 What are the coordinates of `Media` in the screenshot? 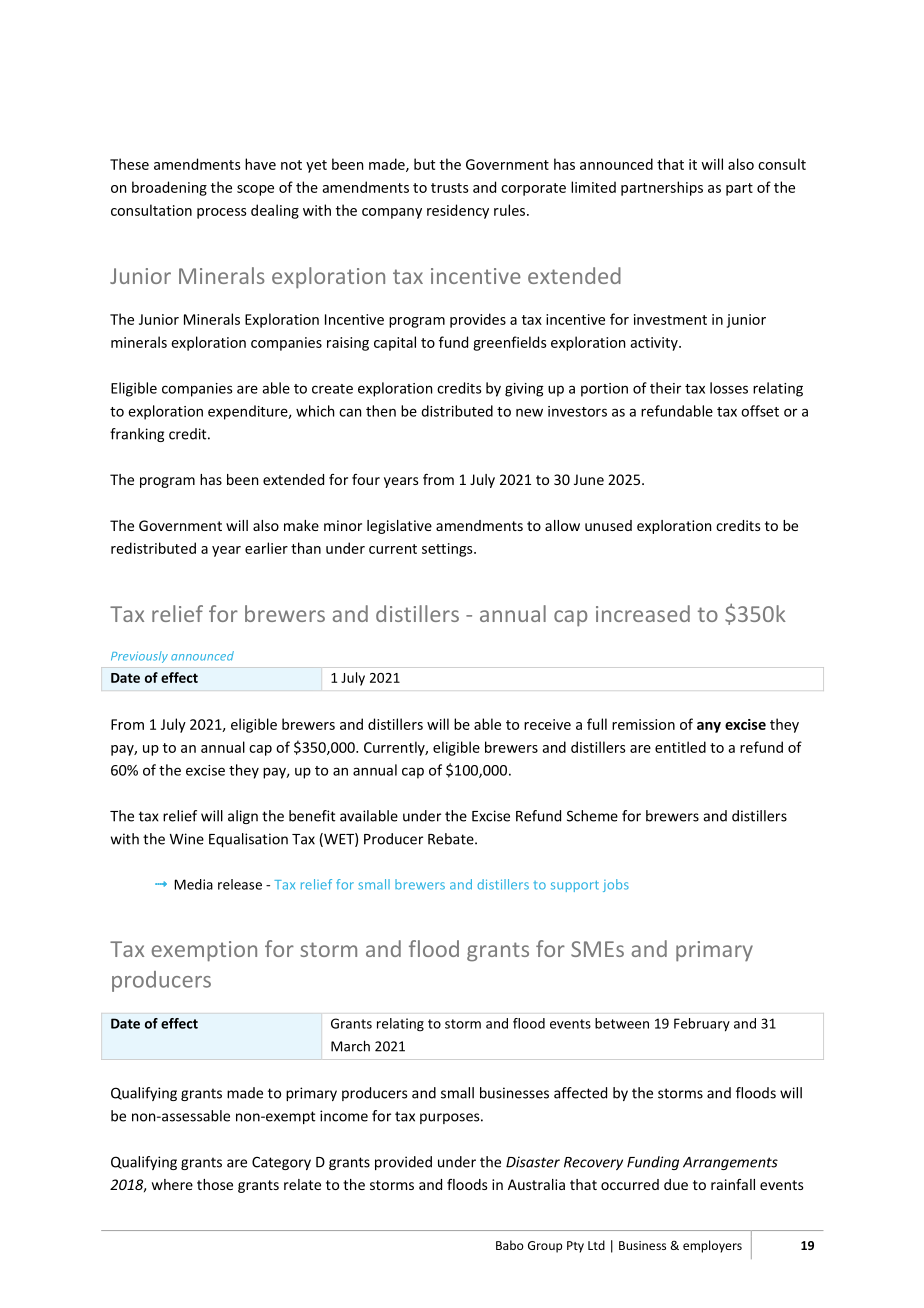 It's located at (193, 884).
